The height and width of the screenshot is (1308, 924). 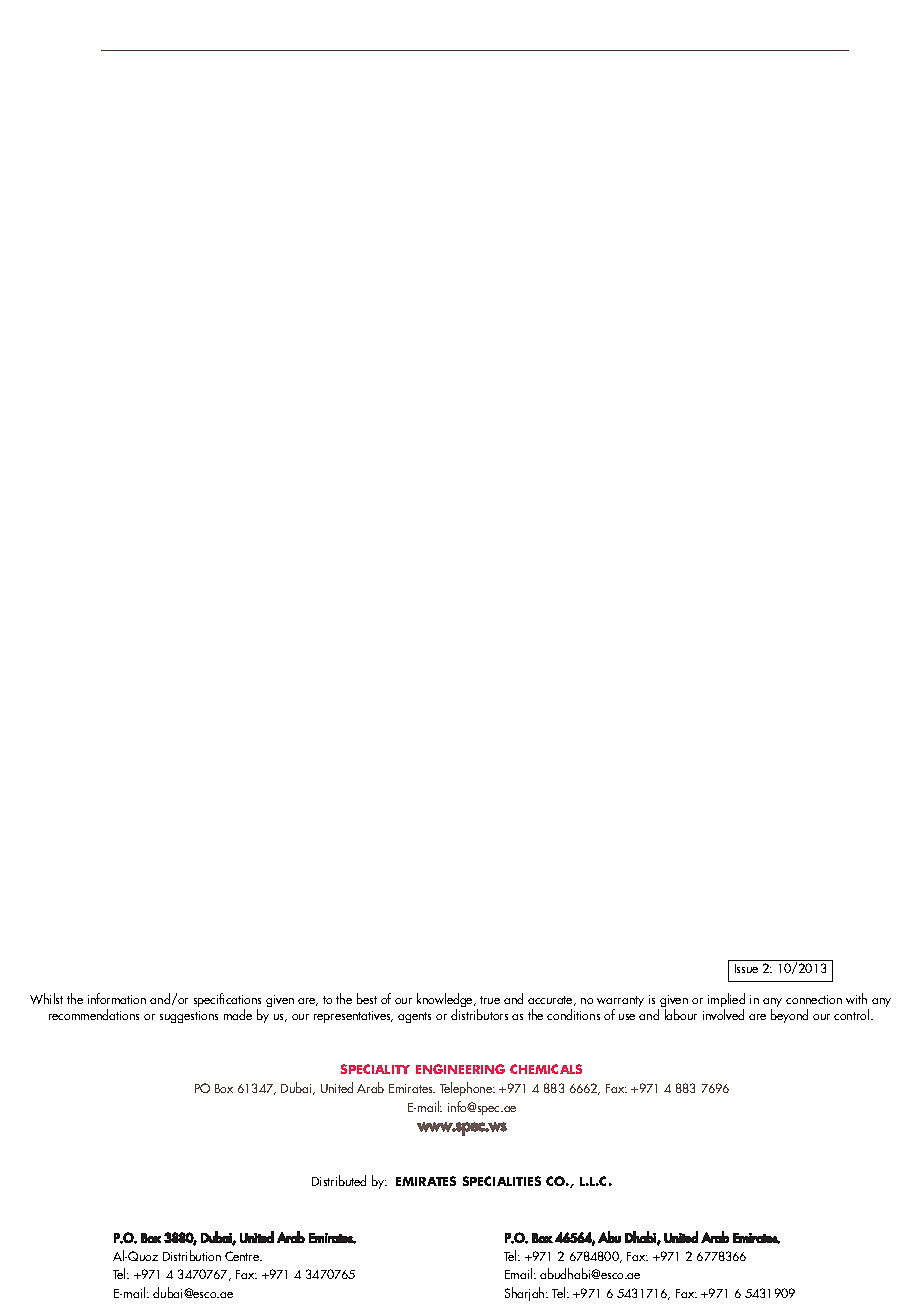 What do you see at coordinates (192, 1255) in the screenshot?
I see `Distribution` at bounding box center [192, 1255].
